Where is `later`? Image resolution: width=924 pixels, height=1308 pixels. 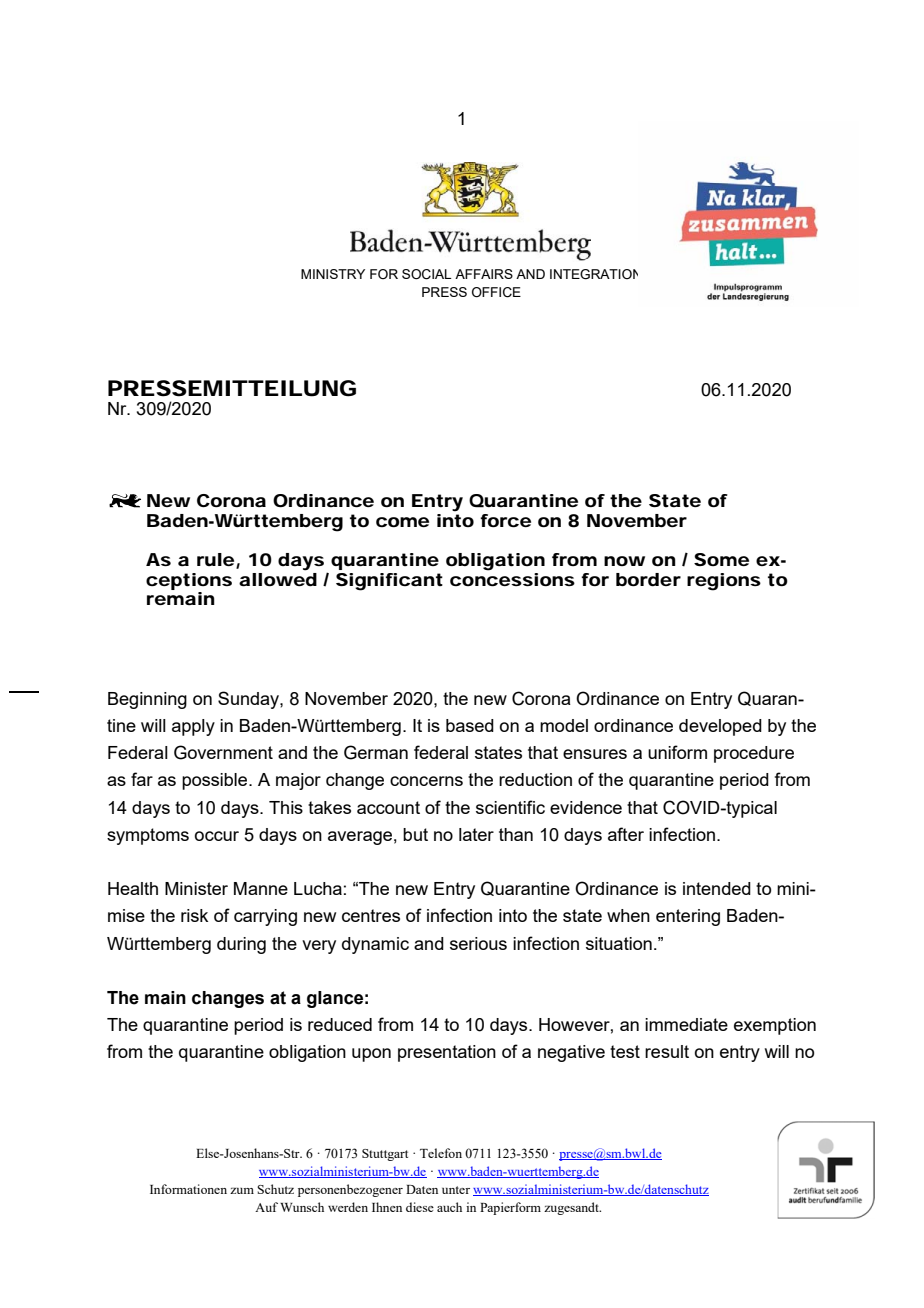 later is located at coordinates (476, 834).
